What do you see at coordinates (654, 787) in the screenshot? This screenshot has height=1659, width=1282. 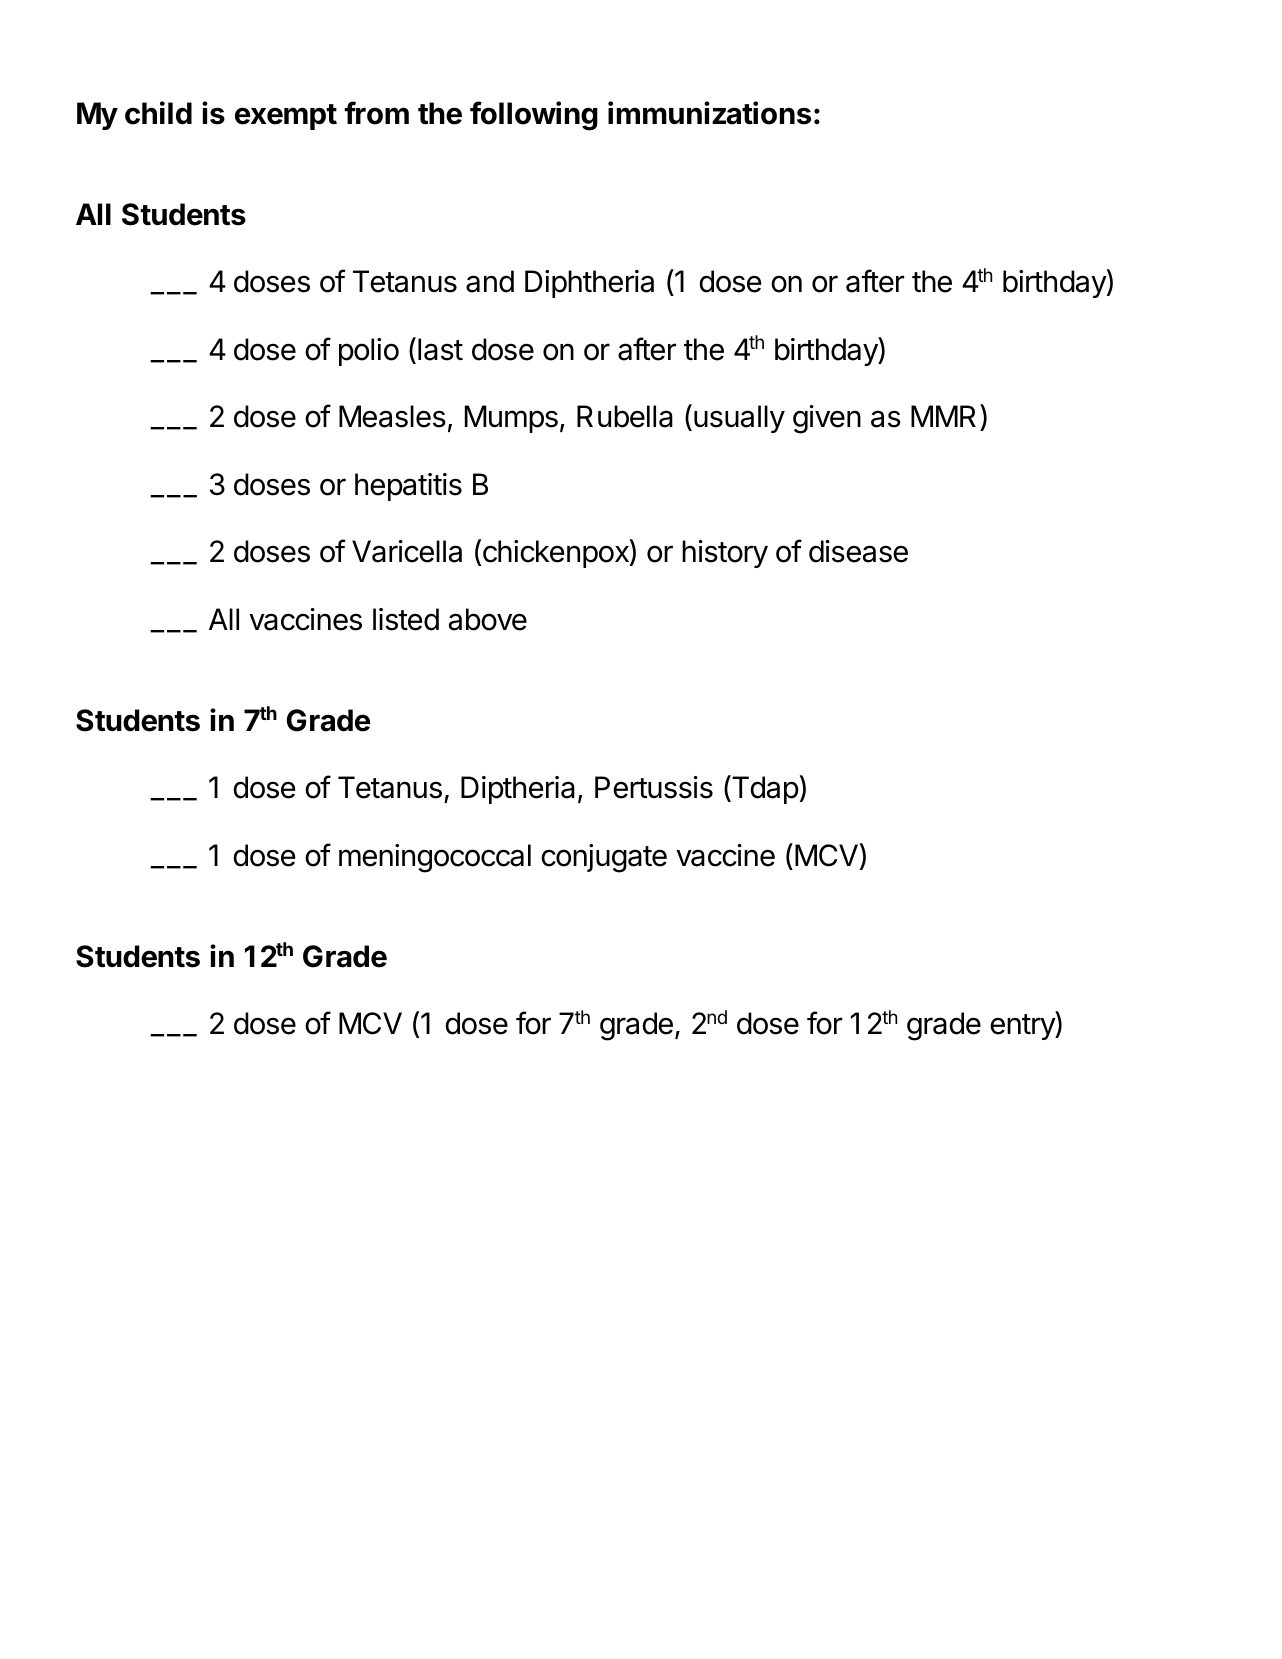 I see `Pertussis` at bounding box center [654, 787].
